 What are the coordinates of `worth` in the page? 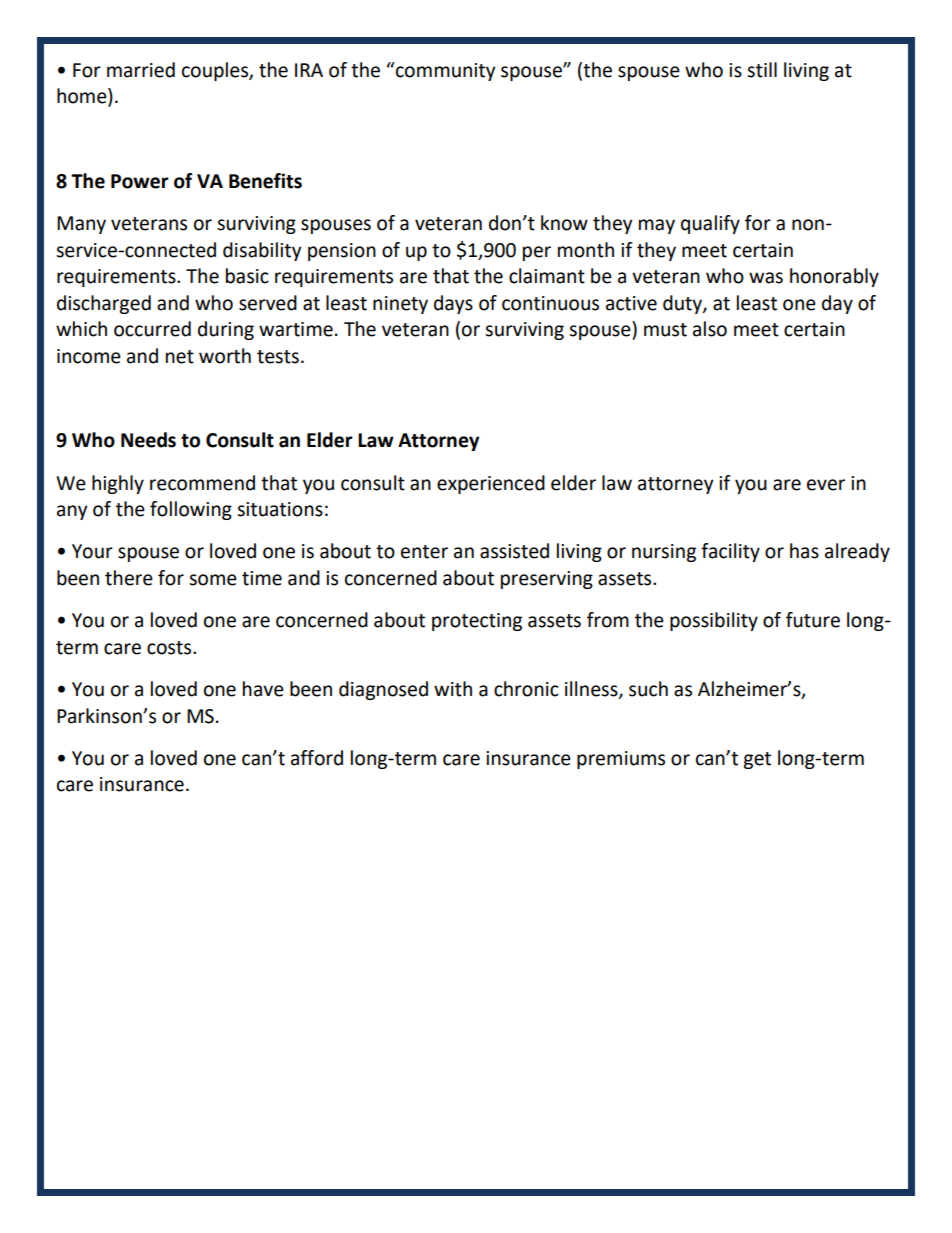 It's located at (225, 356).
